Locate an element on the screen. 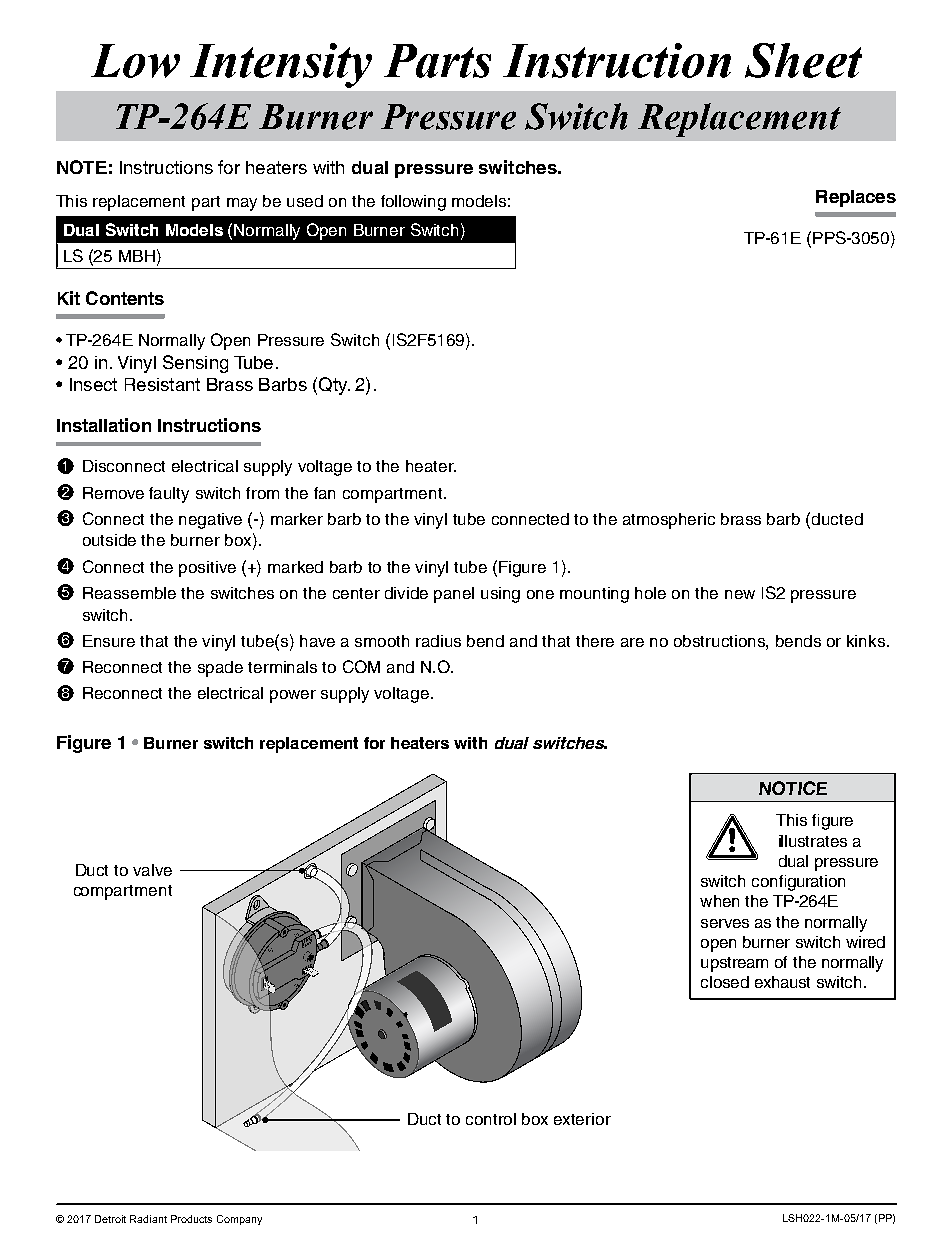  Sheet is located at coordinates (803, 60).
